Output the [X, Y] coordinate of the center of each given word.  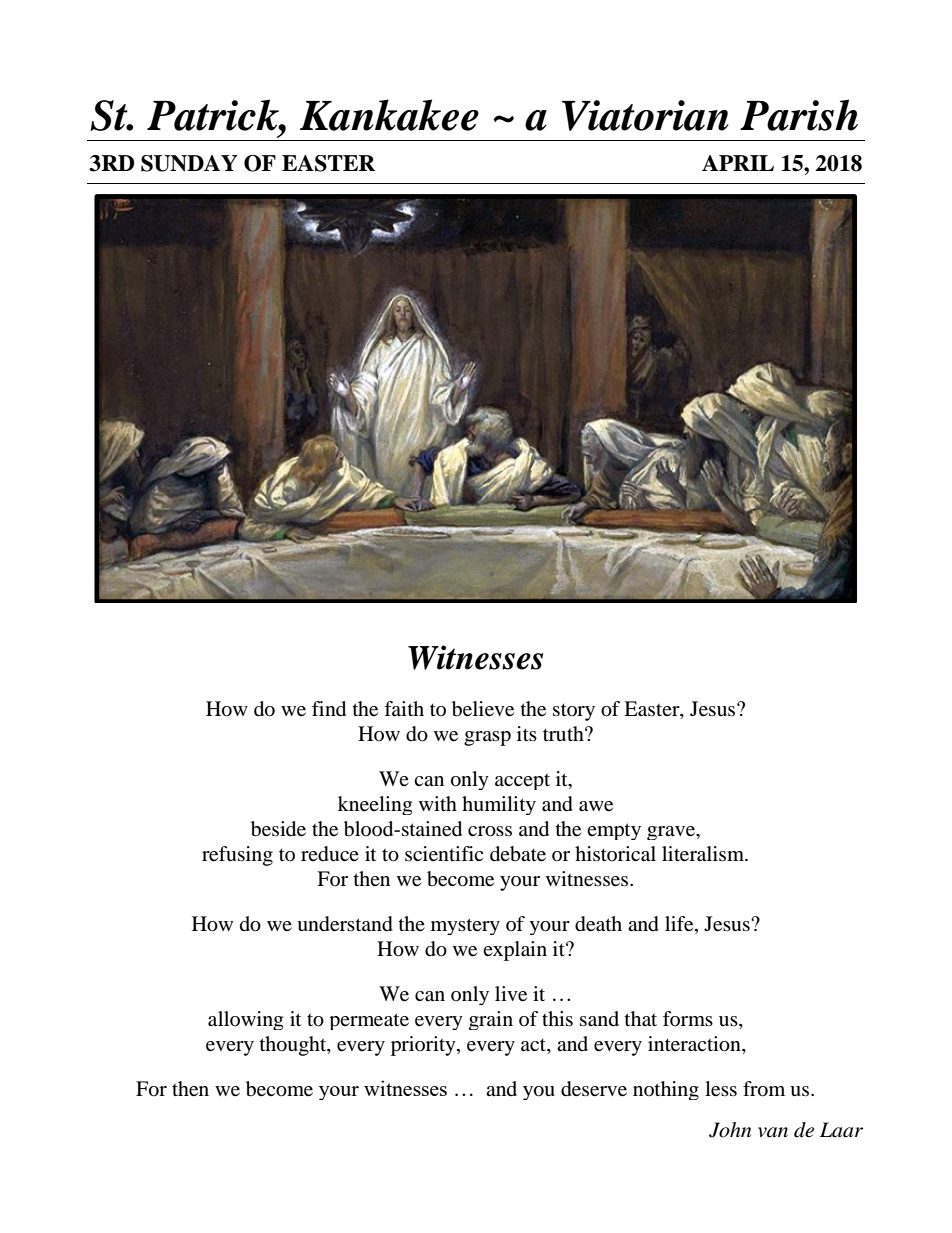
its [527, 733]
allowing [245, 1020]
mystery [465, 926]
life [680, 925]
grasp [487, 738]
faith [404, 708]
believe [483, 709]
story [574, 712]
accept [522, 782]
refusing [237, 856]
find [329, 709]
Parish [799, 115]
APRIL [738, 163]
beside [278, 829]
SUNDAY [189, 163]
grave [672, 833]
